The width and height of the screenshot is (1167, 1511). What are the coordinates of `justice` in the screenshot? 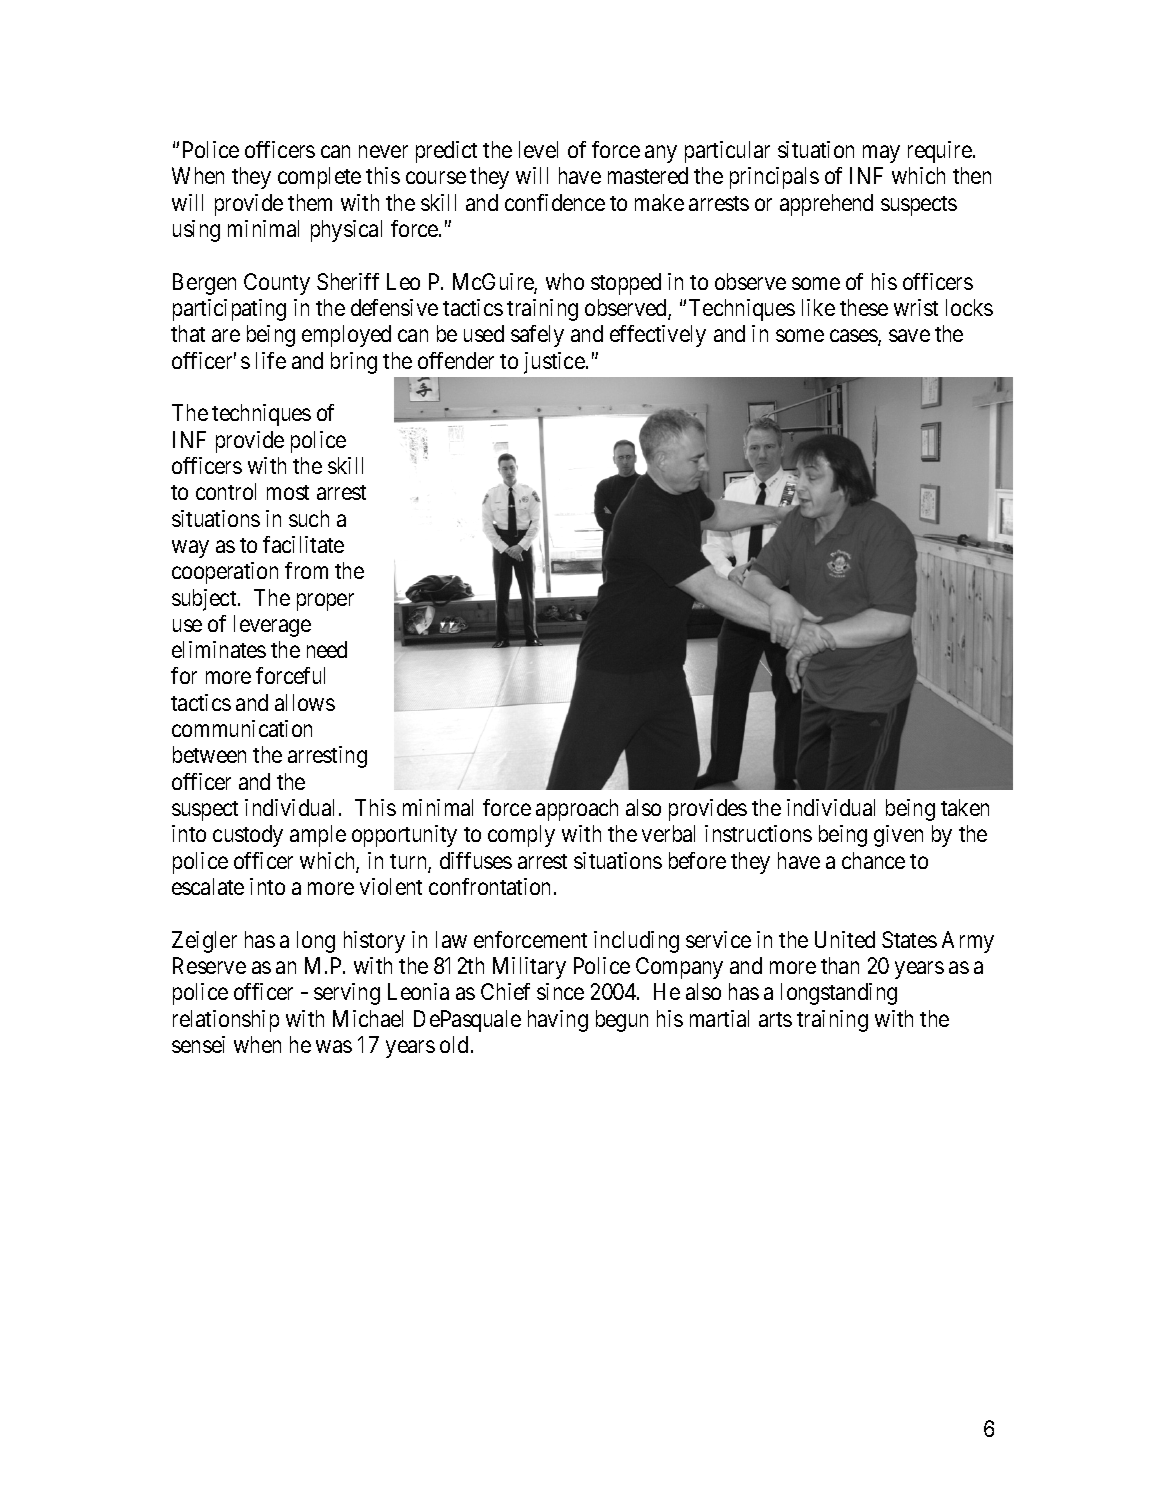 It's located at (554, 363).
